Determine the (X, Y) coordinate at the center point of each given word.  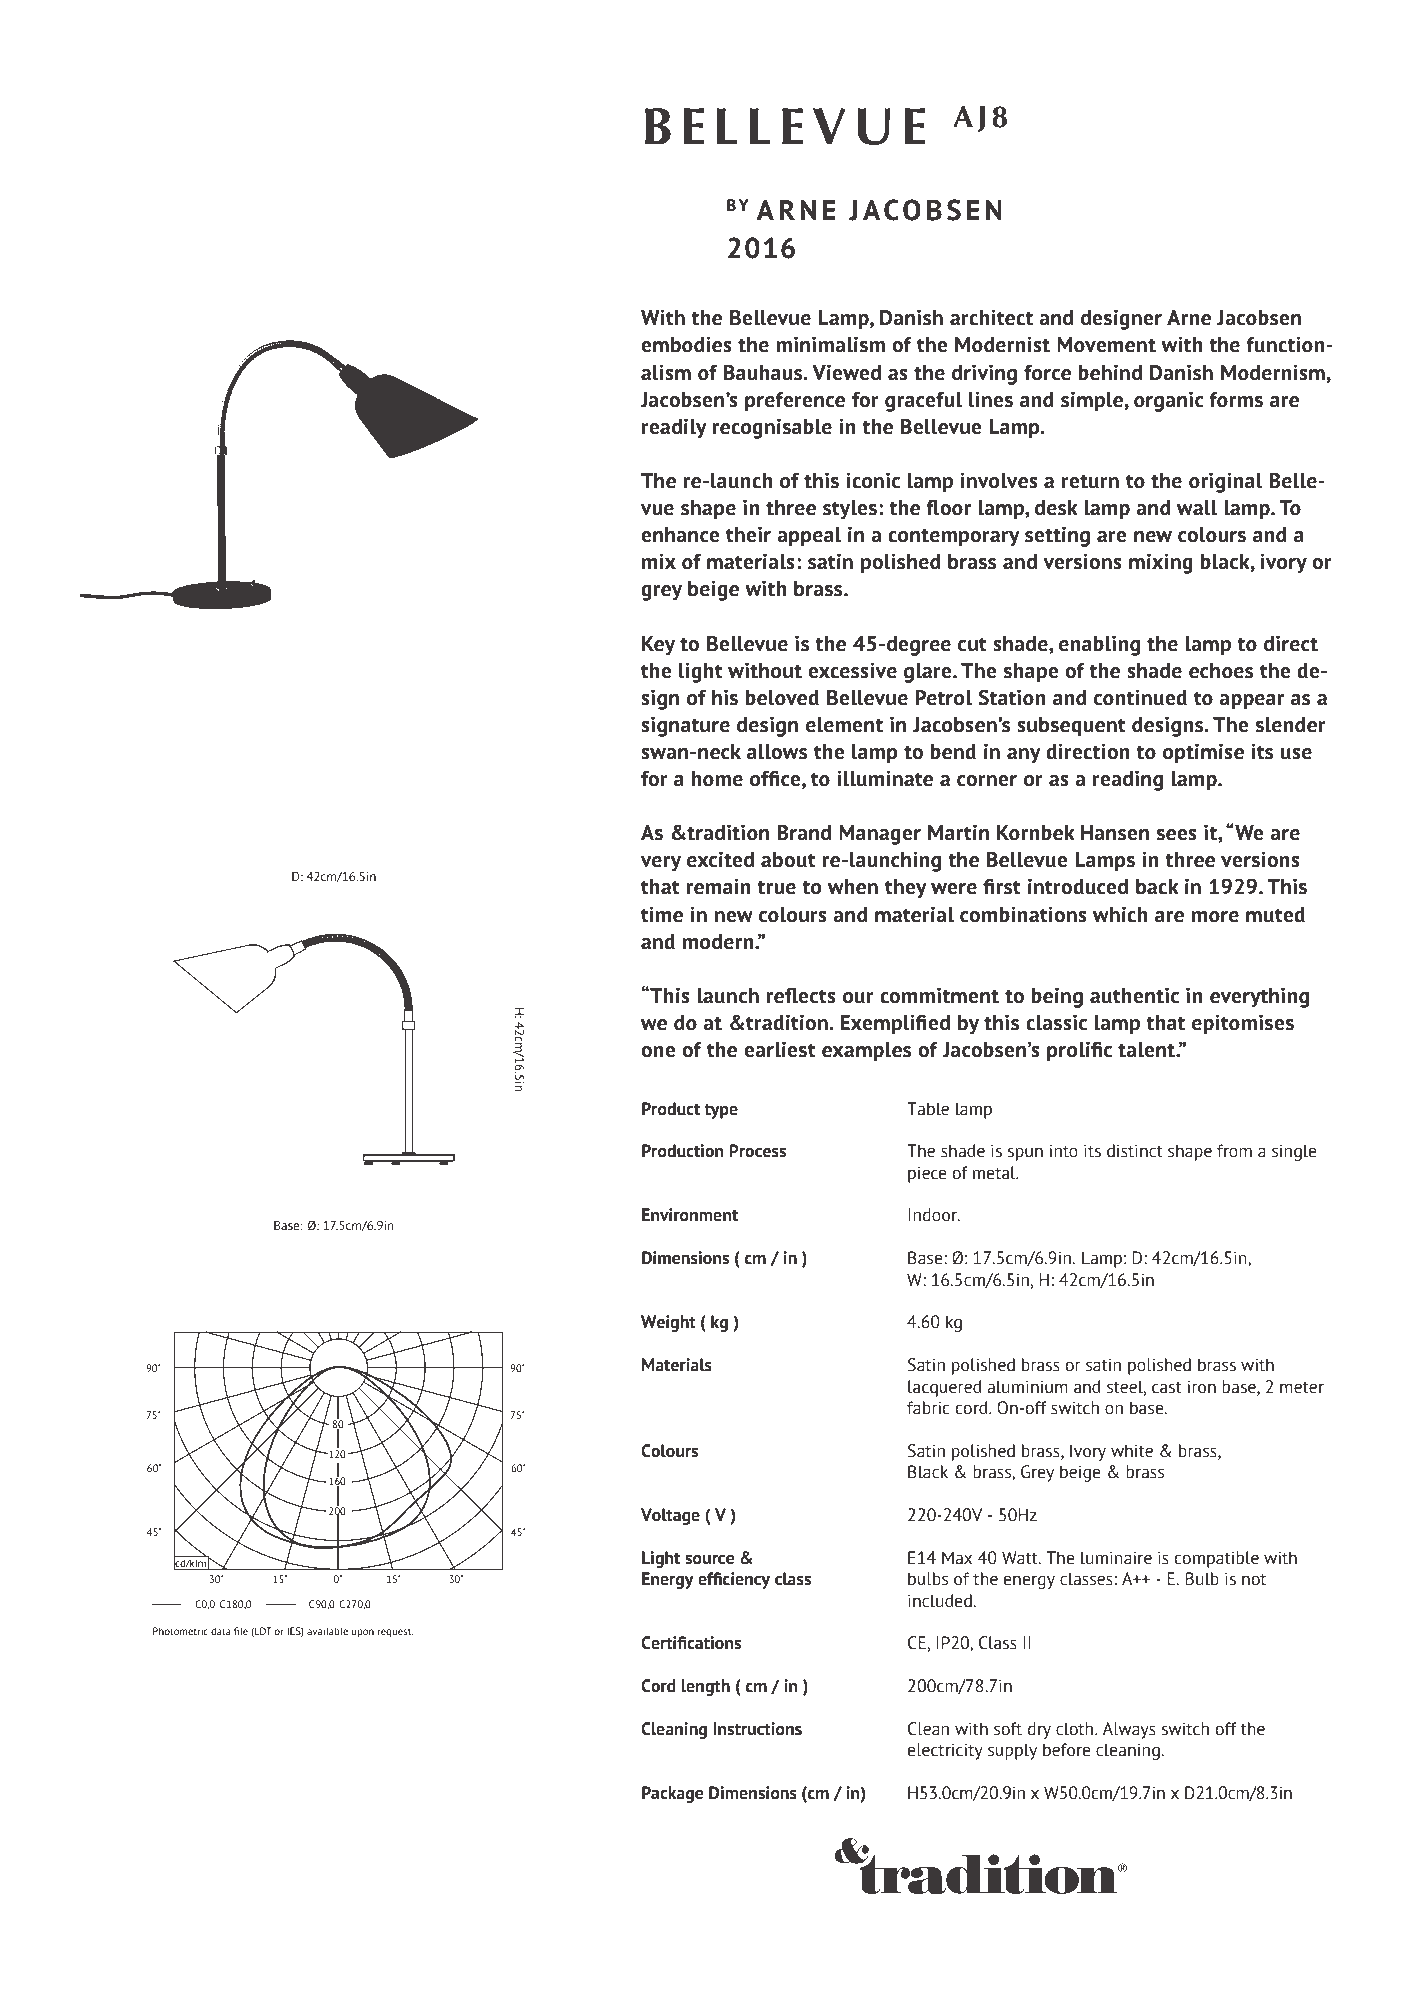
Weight (668, 1323)
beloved (782, 698)
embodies (686, 344)
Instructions (757, 1729)
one (658, 1052)
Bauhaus (764, 373)
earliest (780, 1049)
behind (1110, 372)
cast (1167, 1388)
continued (1140, 697)
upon (363, 1633)
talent (1147, 1050)
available (327, 1631)
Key (658, 646)
